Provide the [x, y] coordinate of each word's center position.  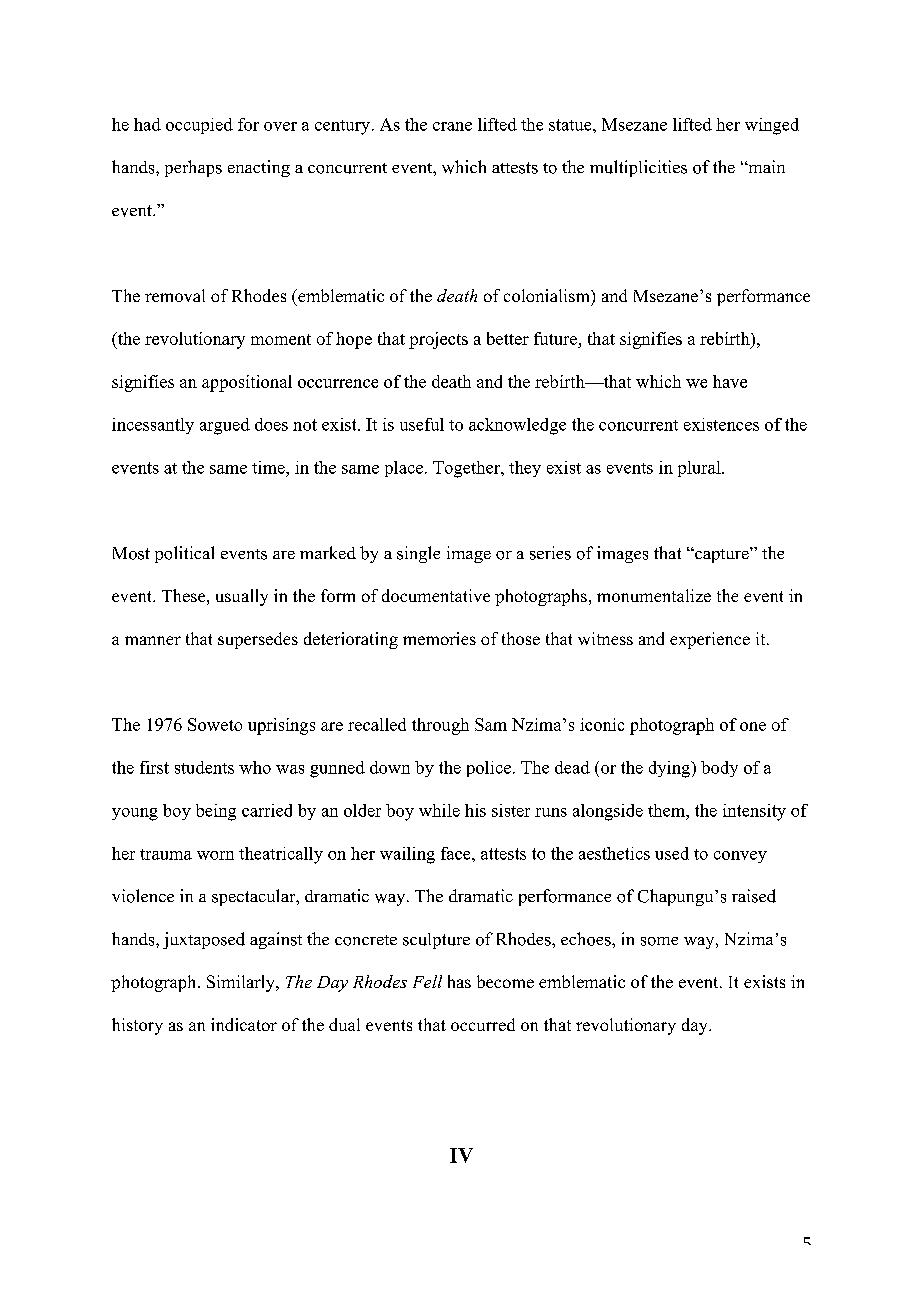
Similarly [242, 983]
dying [671, 769]
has [459, 981]
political [184, 554]
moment [281, 339]
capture [722, 555]
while [439, 810]
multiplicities [638, 168]
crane [452, 126]
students [204, 767]
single [418, 554]
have [730, 381]
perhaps [193, 168]
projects [438, 340]
